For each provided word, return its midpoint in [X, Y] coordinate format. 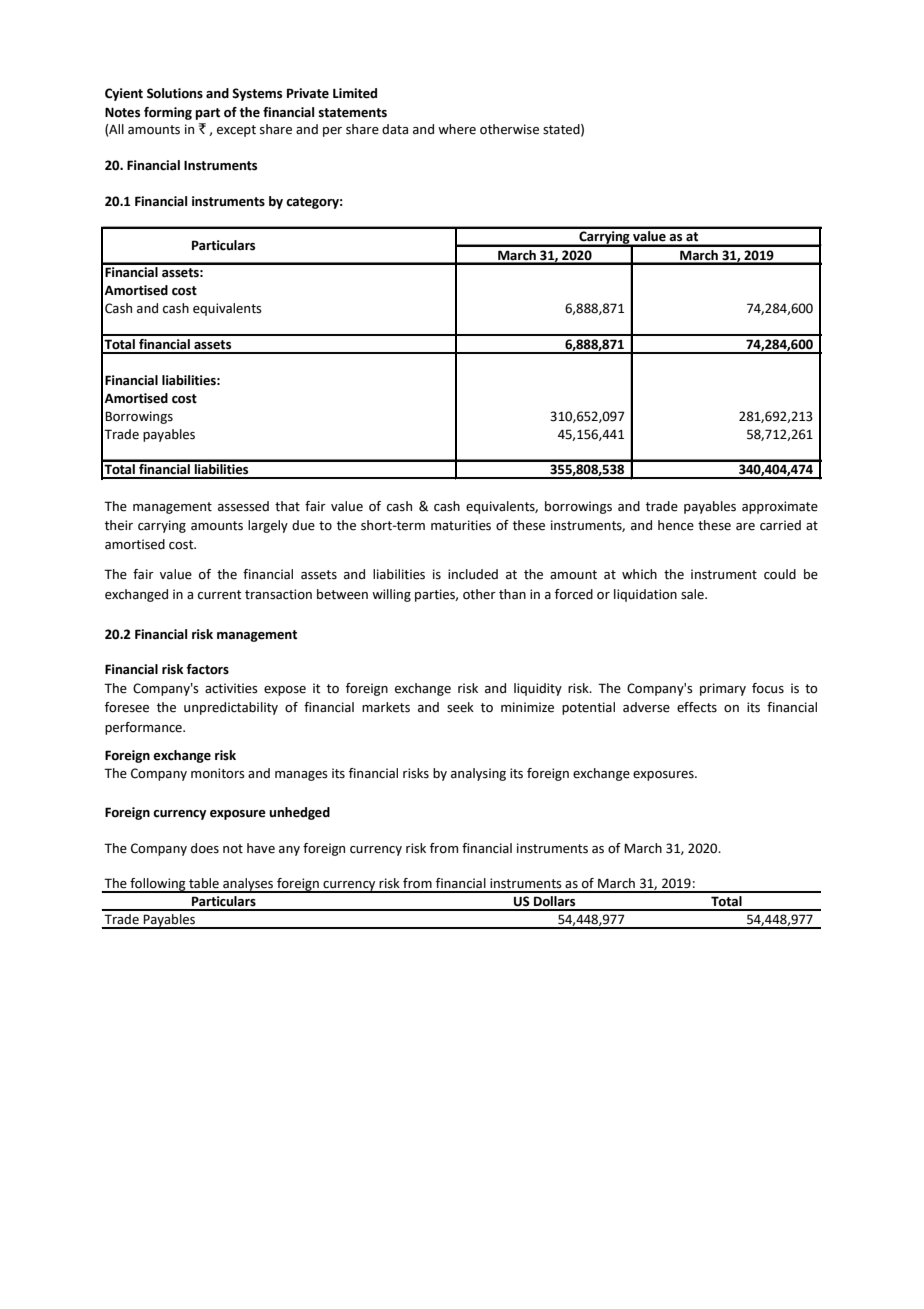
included [473, 574]
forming [168, 113]
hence [676, 525]
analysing [478, 774]
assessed [243, 506]
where [457, 129]
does [205, 848]
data [395, 129]
